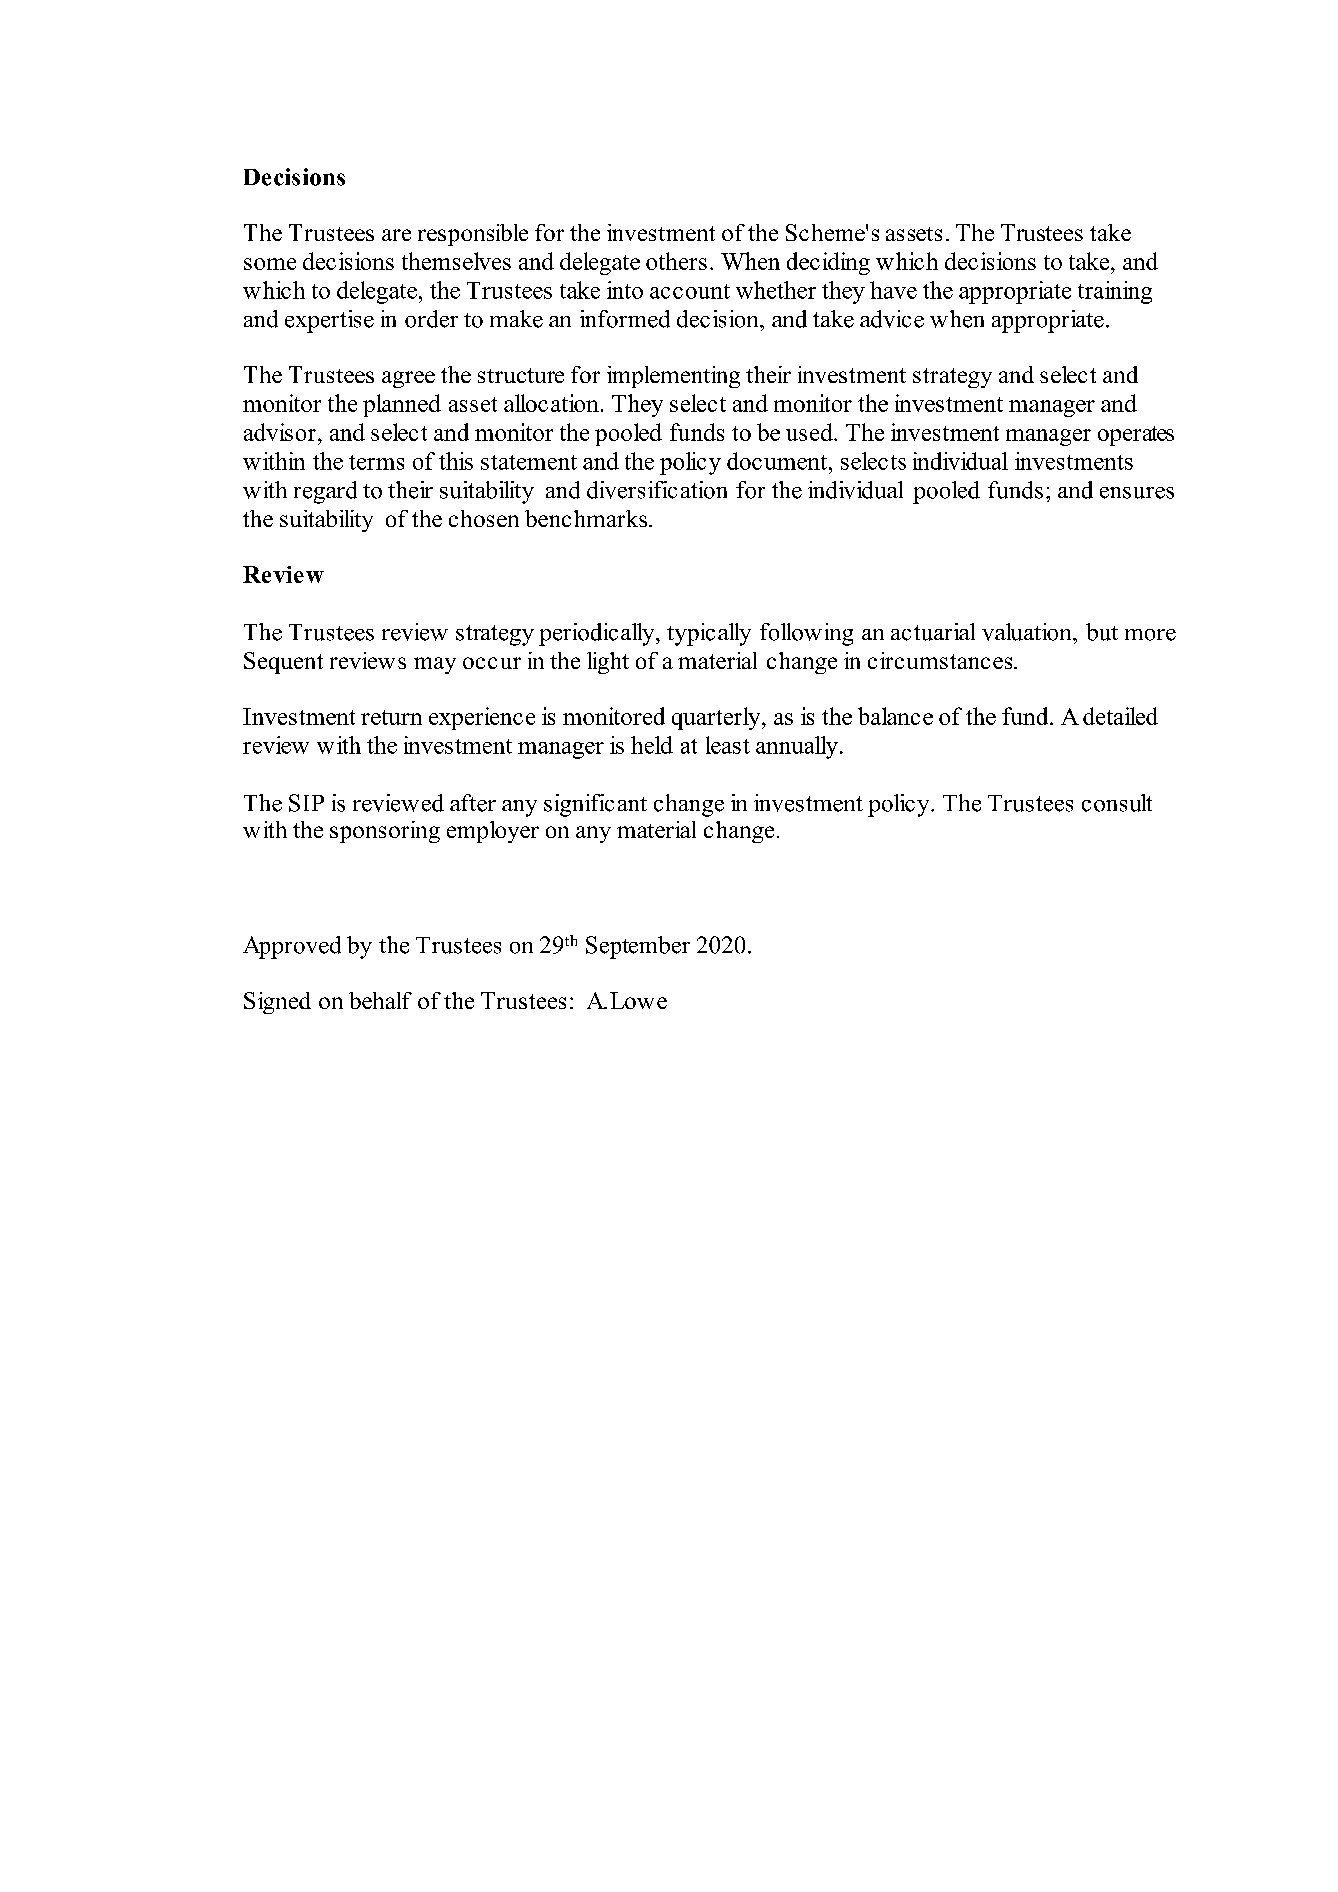  Describe the element at coordinates (396, 235) in the image. I see `are` at that location.
